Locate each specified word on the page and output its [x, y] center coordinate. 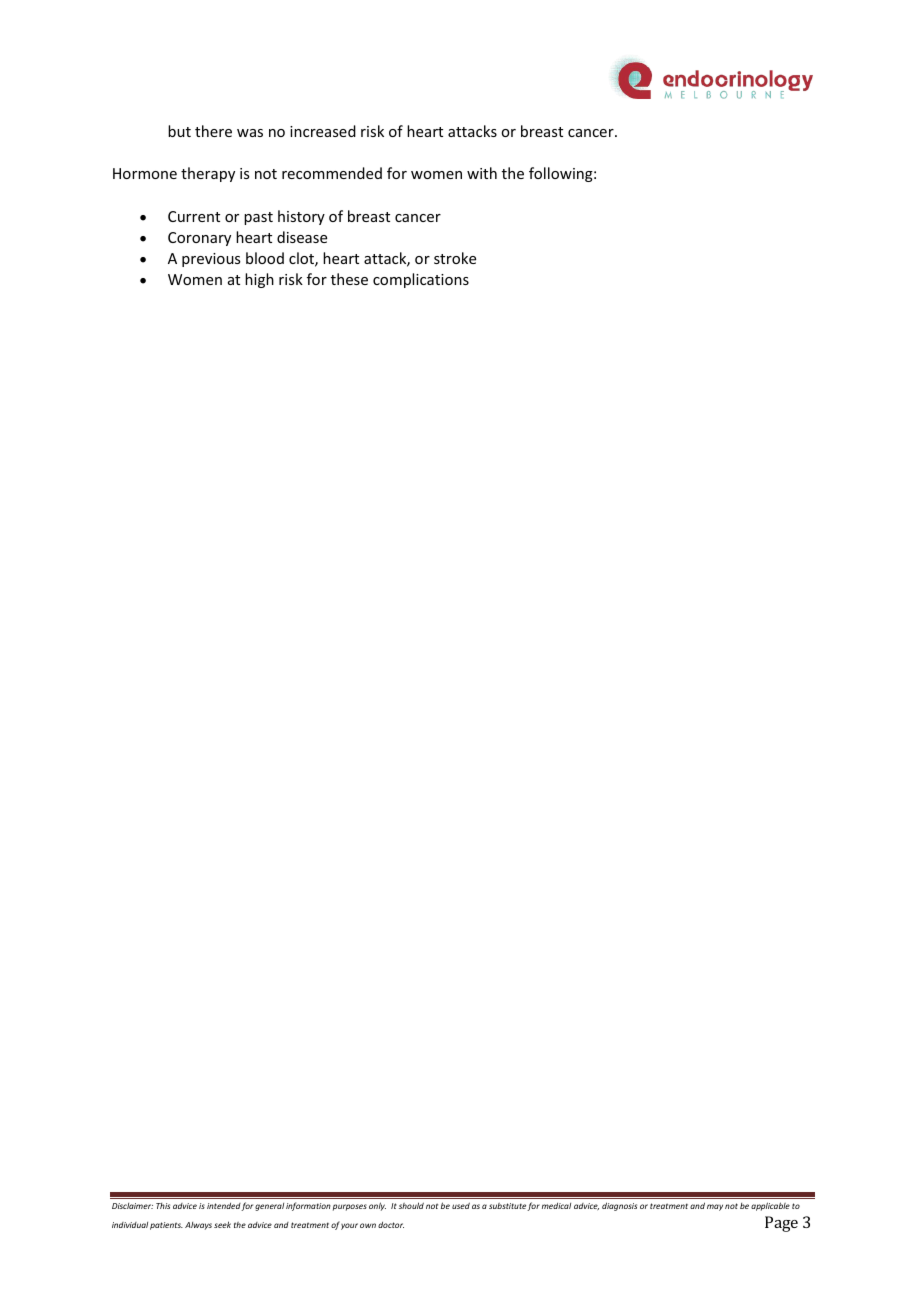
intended [224, 1207]
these [349, 279]
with [482, 173]
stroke [455, 258]
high [259, 280]
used [461, 1205]
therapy [208, 174]
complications [421, 280]
